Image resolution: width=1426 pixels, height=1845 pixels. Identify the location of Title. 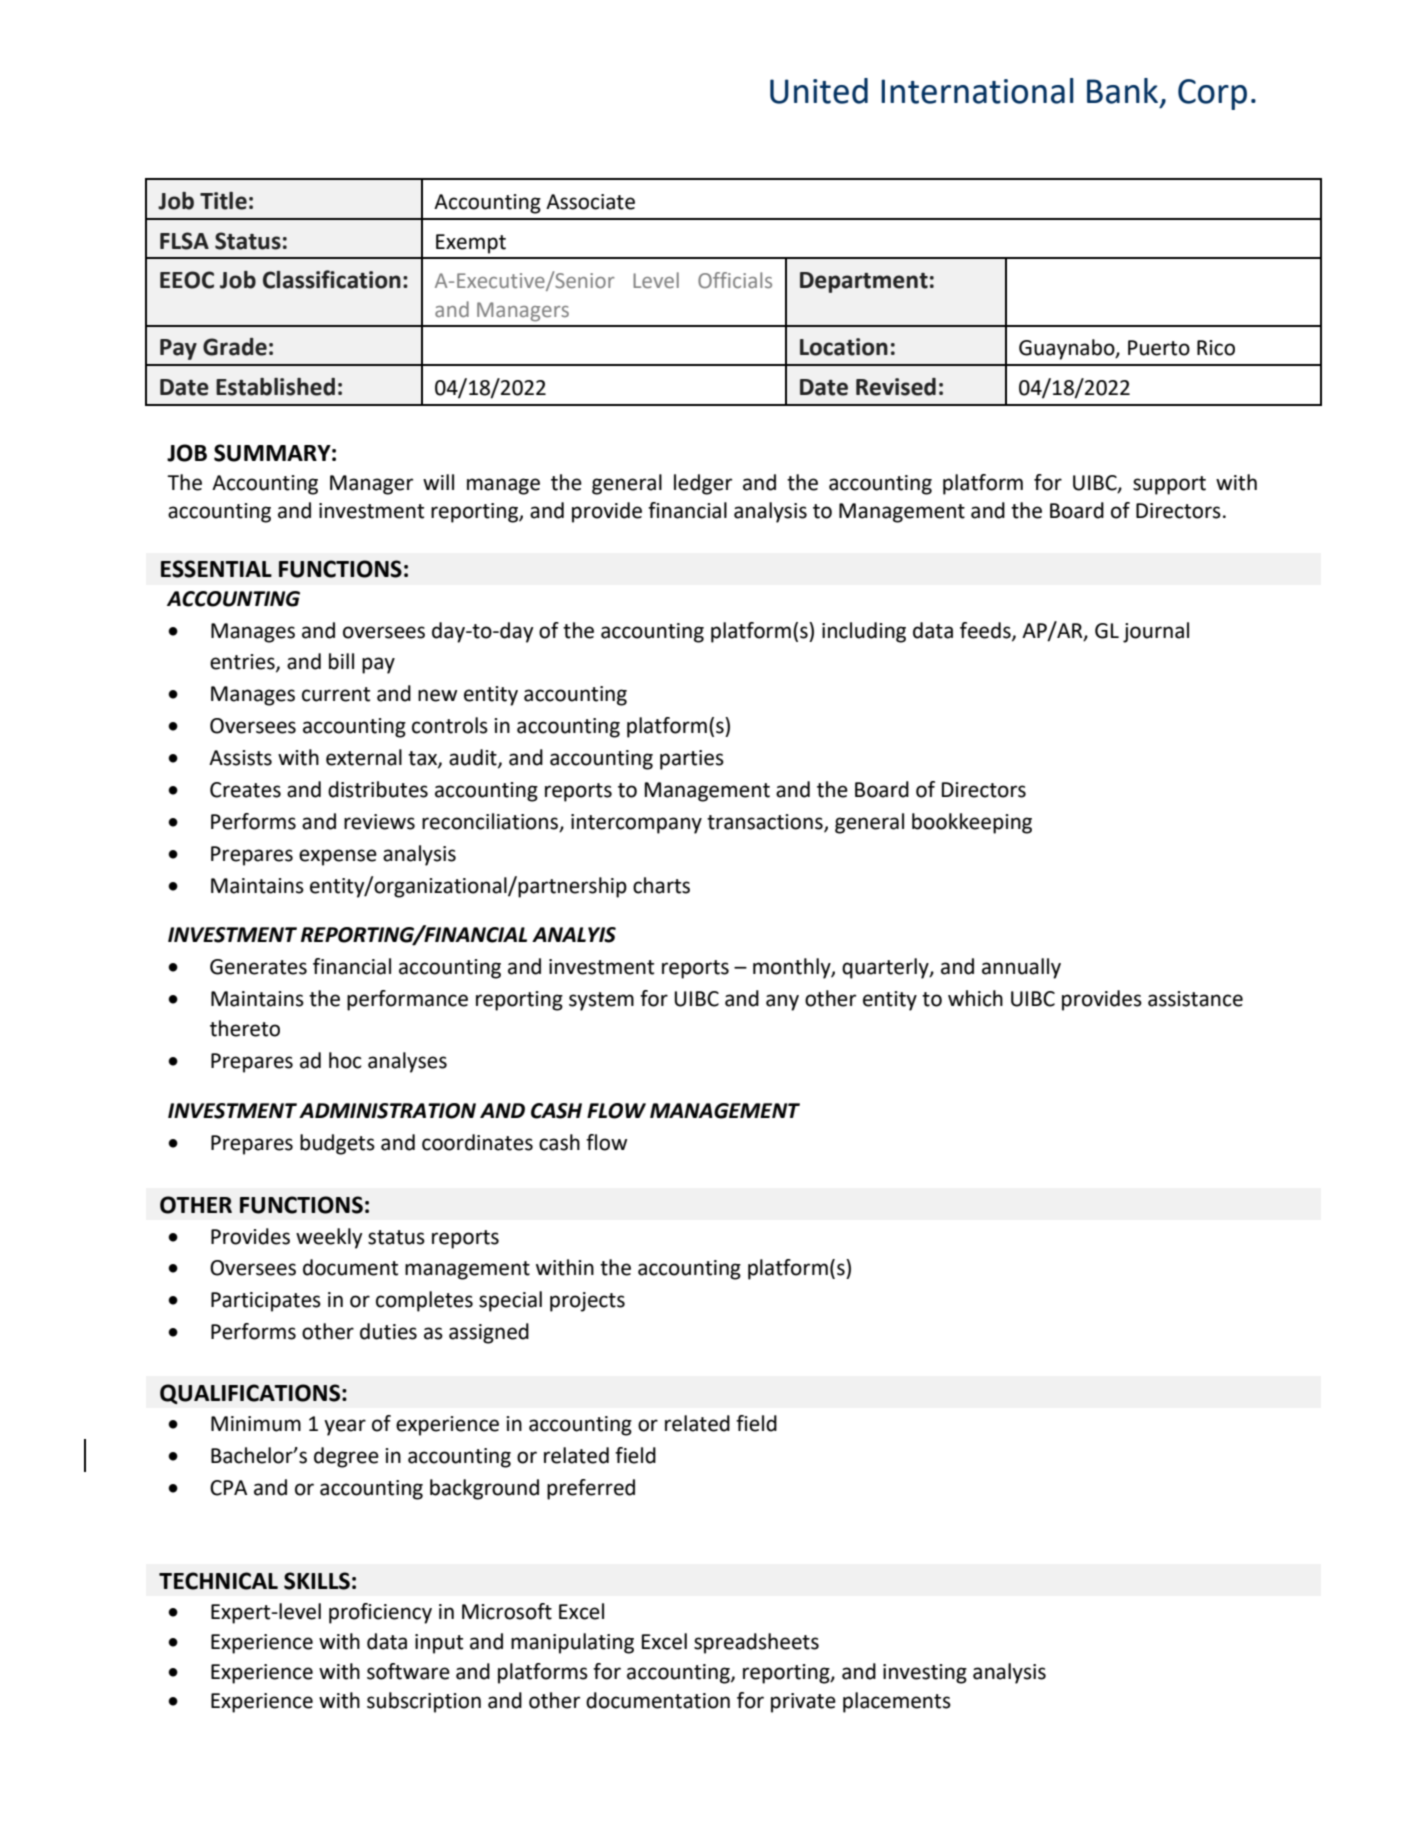
(223, 201).
